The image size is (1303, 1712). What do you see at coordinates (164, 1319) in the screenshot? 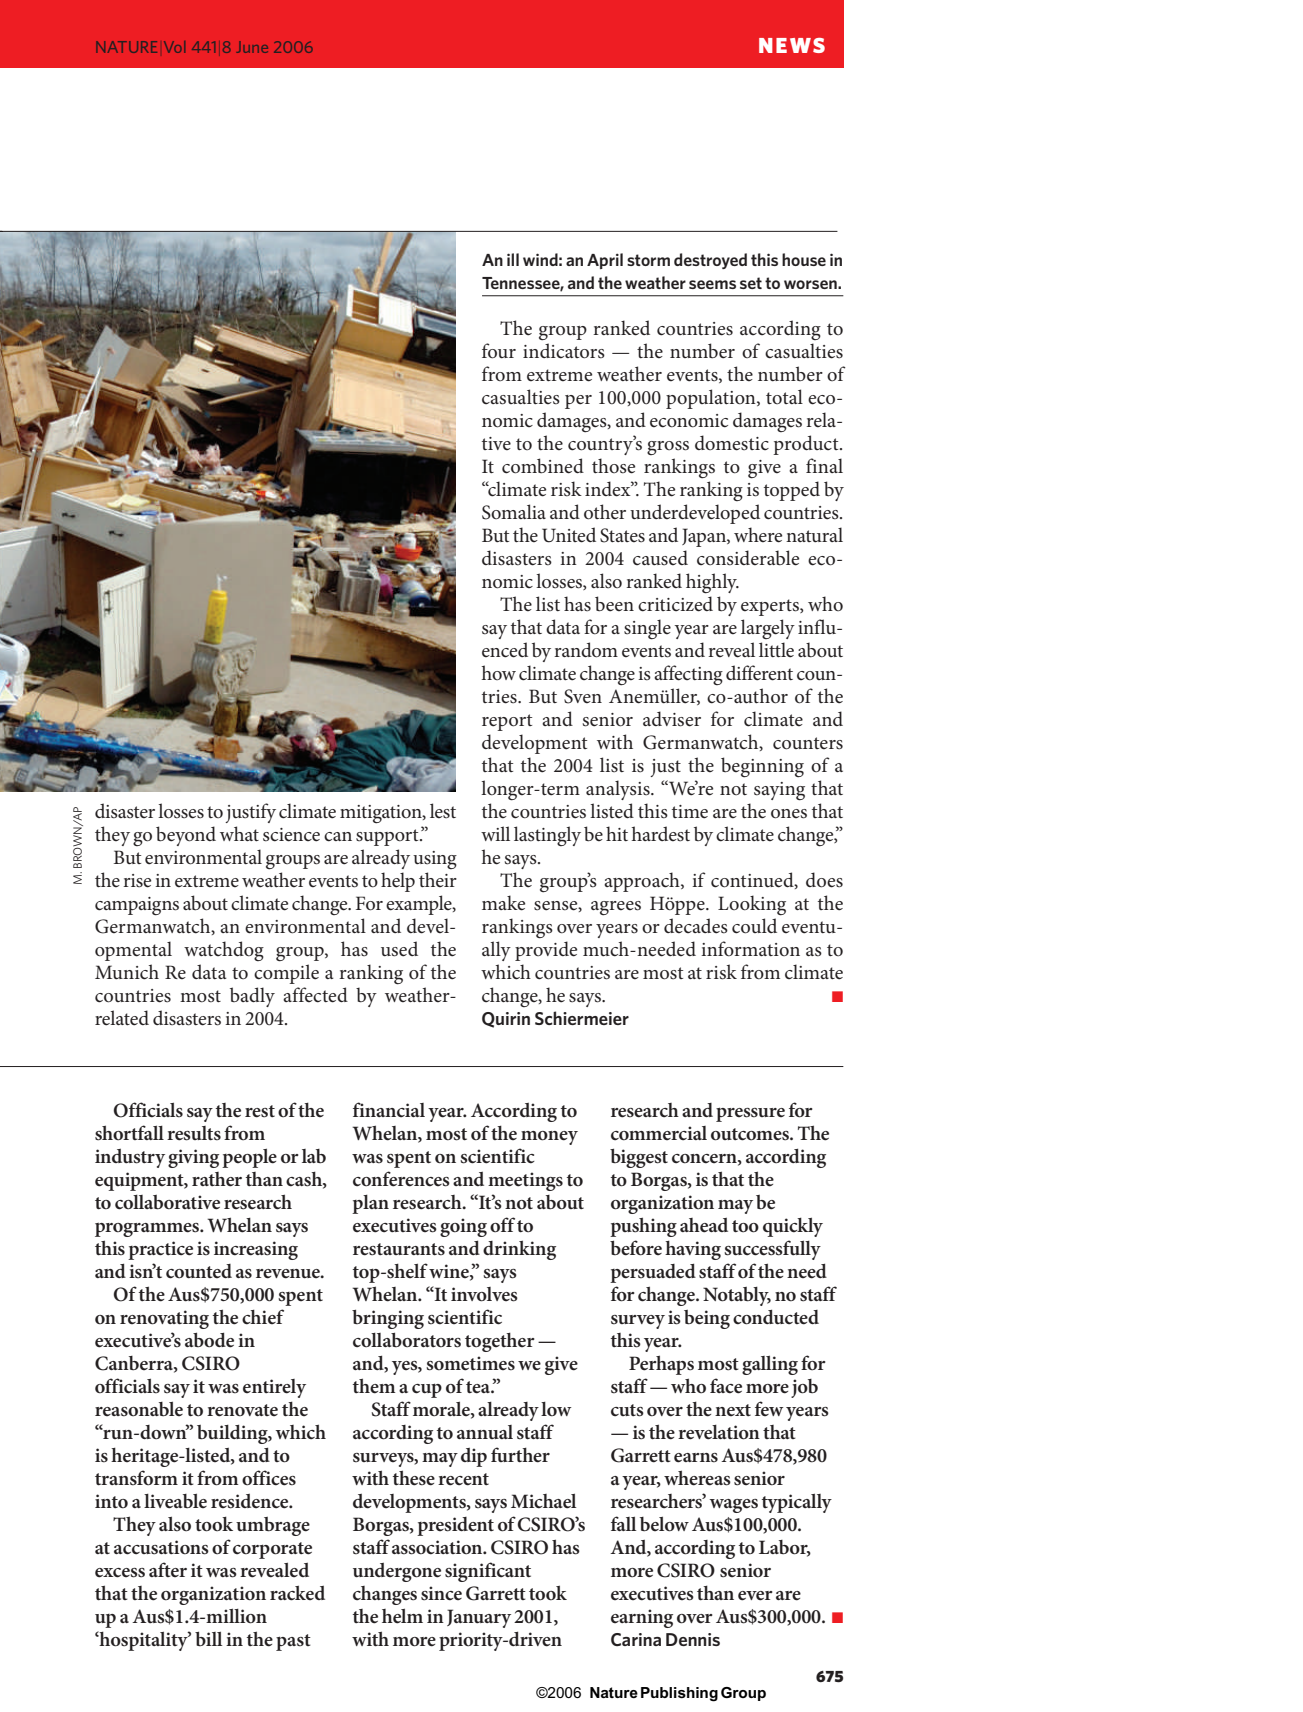
I see `renovating` at bounding box center [164, 1319].
